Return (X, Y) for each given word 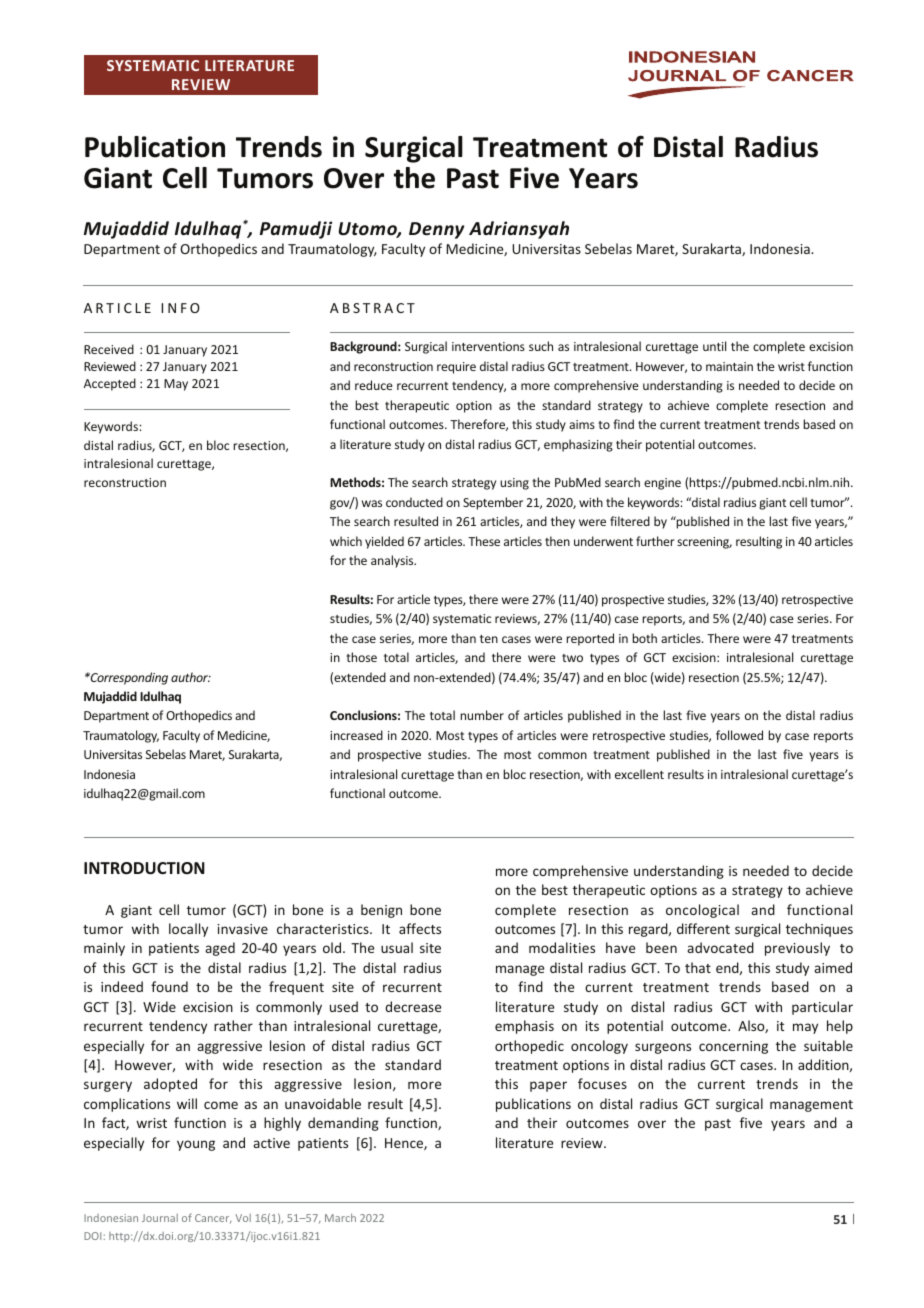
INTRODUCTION (144, 868)
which (346, 541)
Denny (436, 230)
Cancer (213, 1218)
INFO (180, 308)
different (703, 928)
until (714, 346)
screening (704, 543)
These (484, 541)
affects (420, 928)
